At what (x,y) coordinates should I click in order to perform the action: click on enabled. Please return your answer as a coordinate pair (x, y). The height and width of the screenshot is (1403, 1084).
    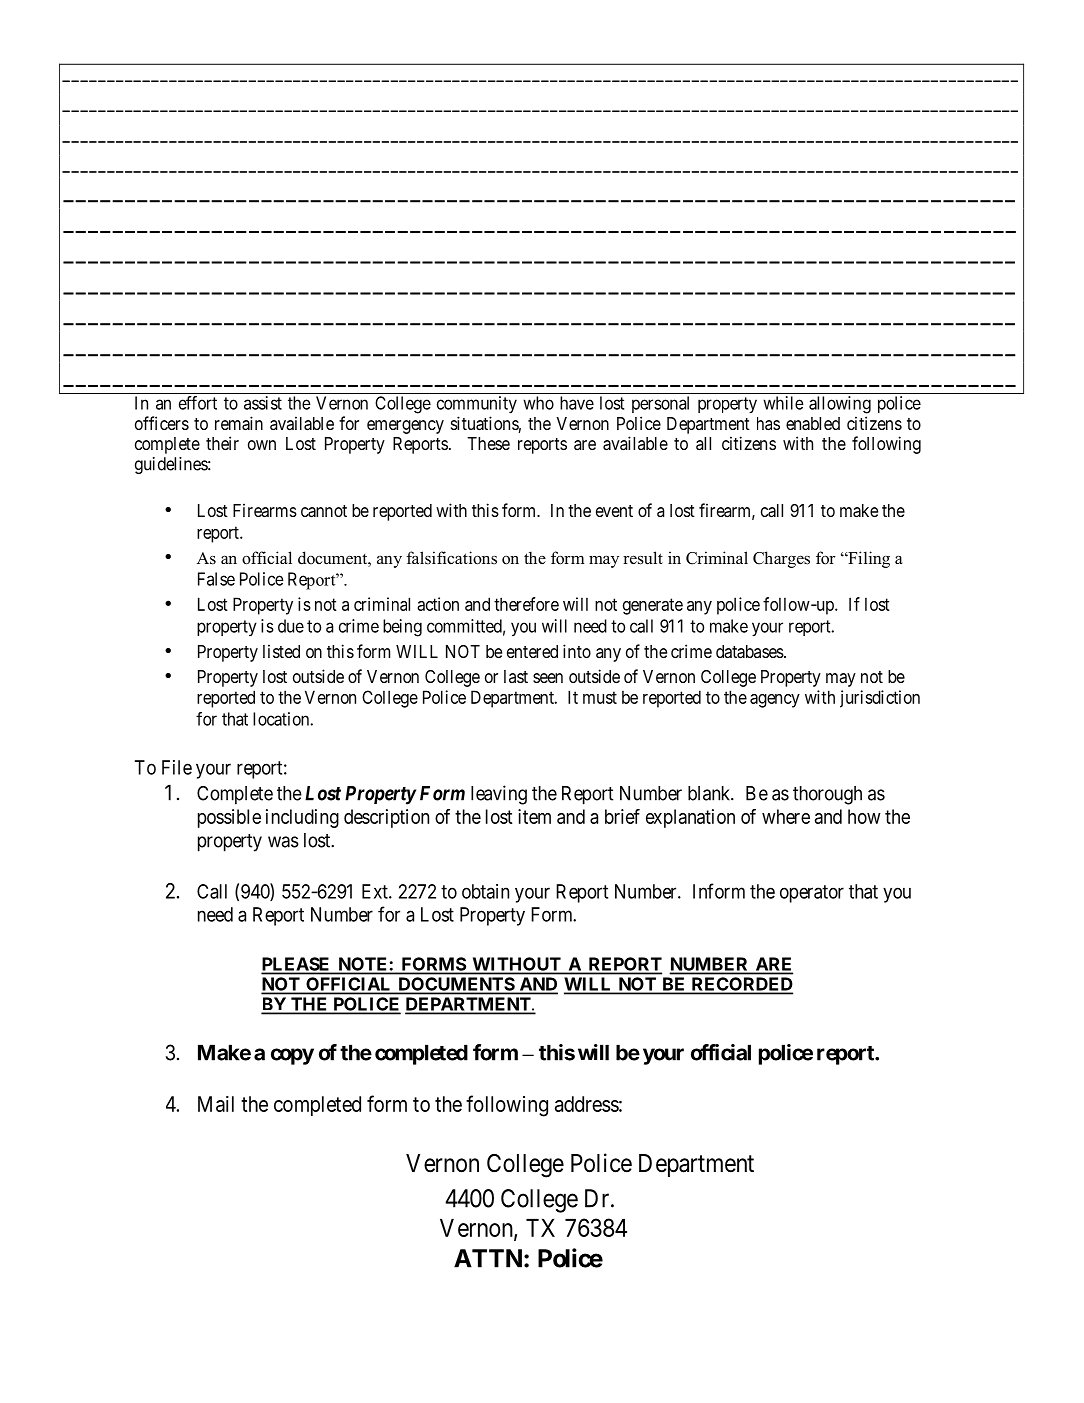
    Looking at the image, I should click on (813, 424).
